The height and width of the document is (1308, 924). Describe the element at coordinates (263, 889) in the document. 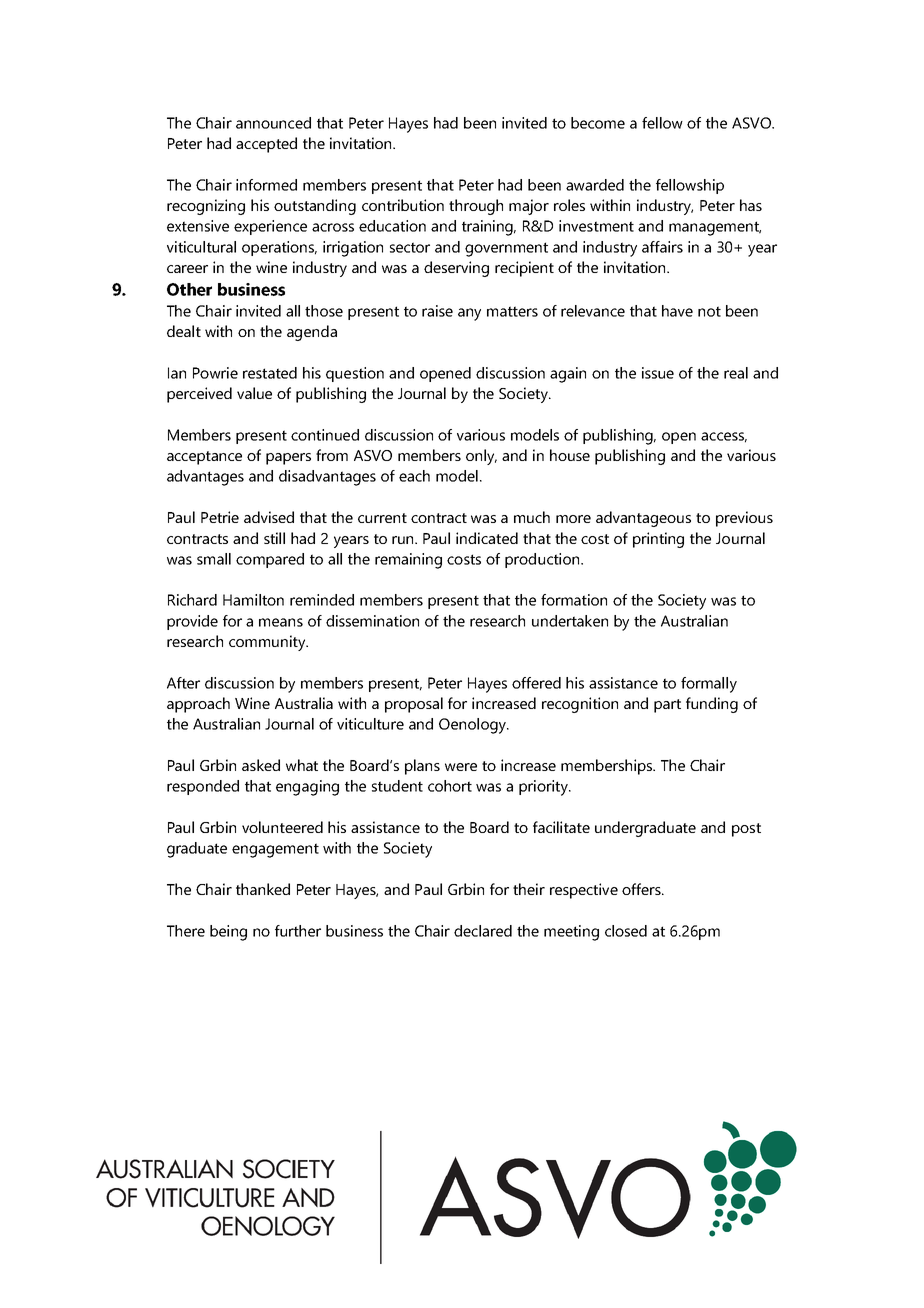

I see `thanked` at that location.
